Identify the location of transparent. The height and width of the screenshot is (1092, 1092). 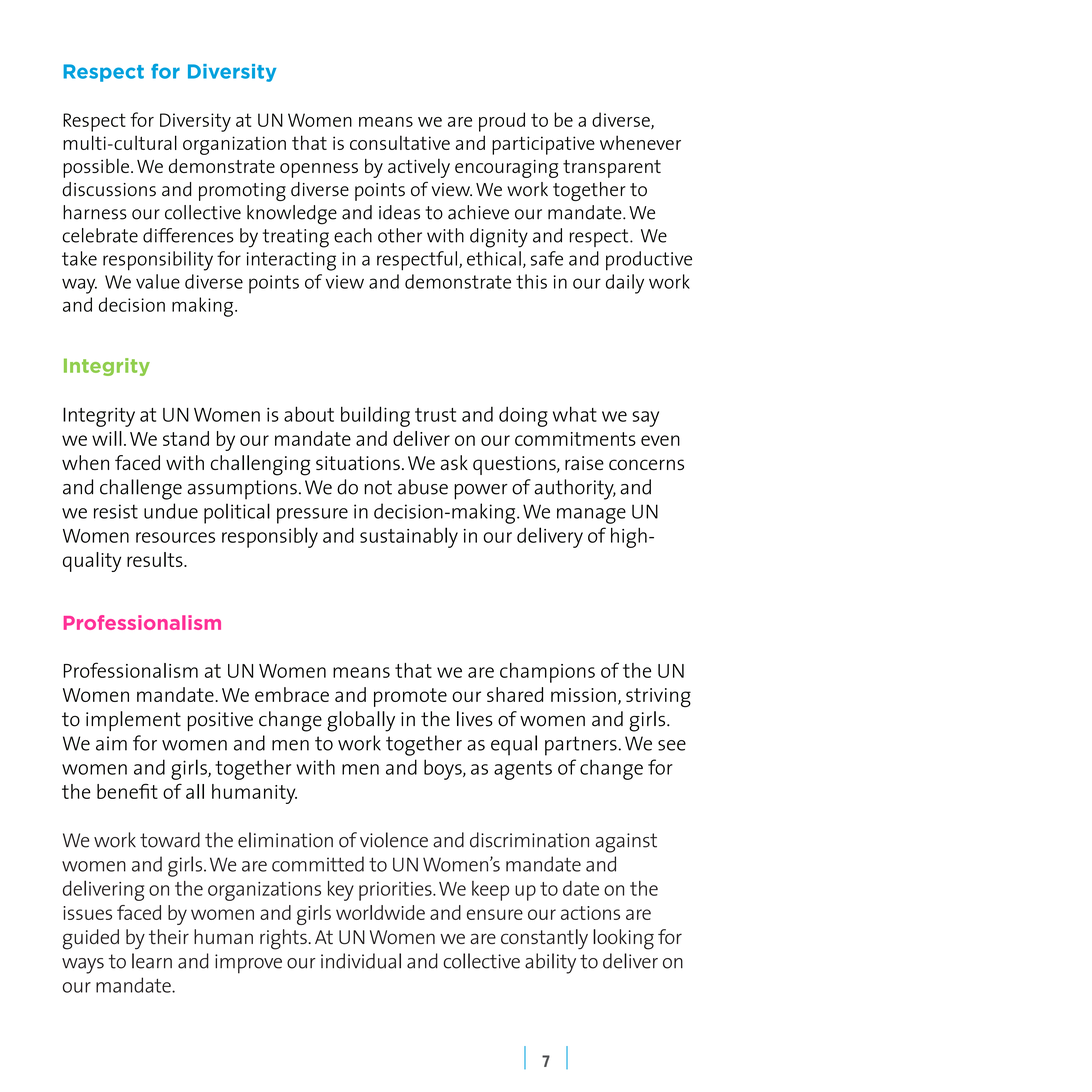
(612, 169).
